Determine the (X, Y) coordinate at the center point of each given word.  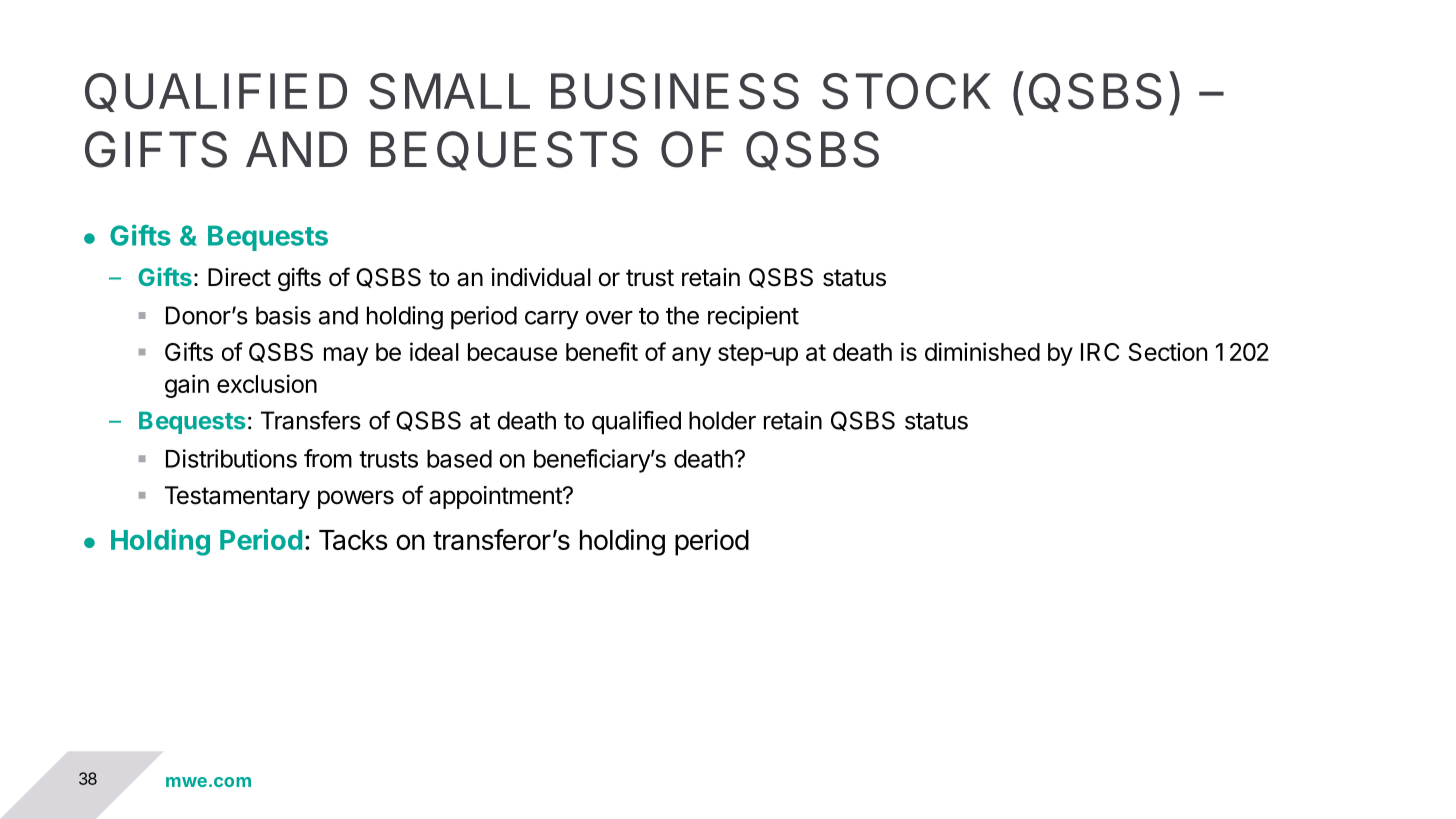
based (459, 459)
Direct (239, 277)
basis (283, 315)
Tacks (353, 540)
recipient (753, 317)
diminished (982, 351)
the (682, 315)
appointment (496, 497)
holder (722, 420)
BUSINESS (675, 91)
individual (541, 277)
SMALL (449, 91)
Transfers (311, 420)
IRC (1100, 352)
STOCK (906, 91)
